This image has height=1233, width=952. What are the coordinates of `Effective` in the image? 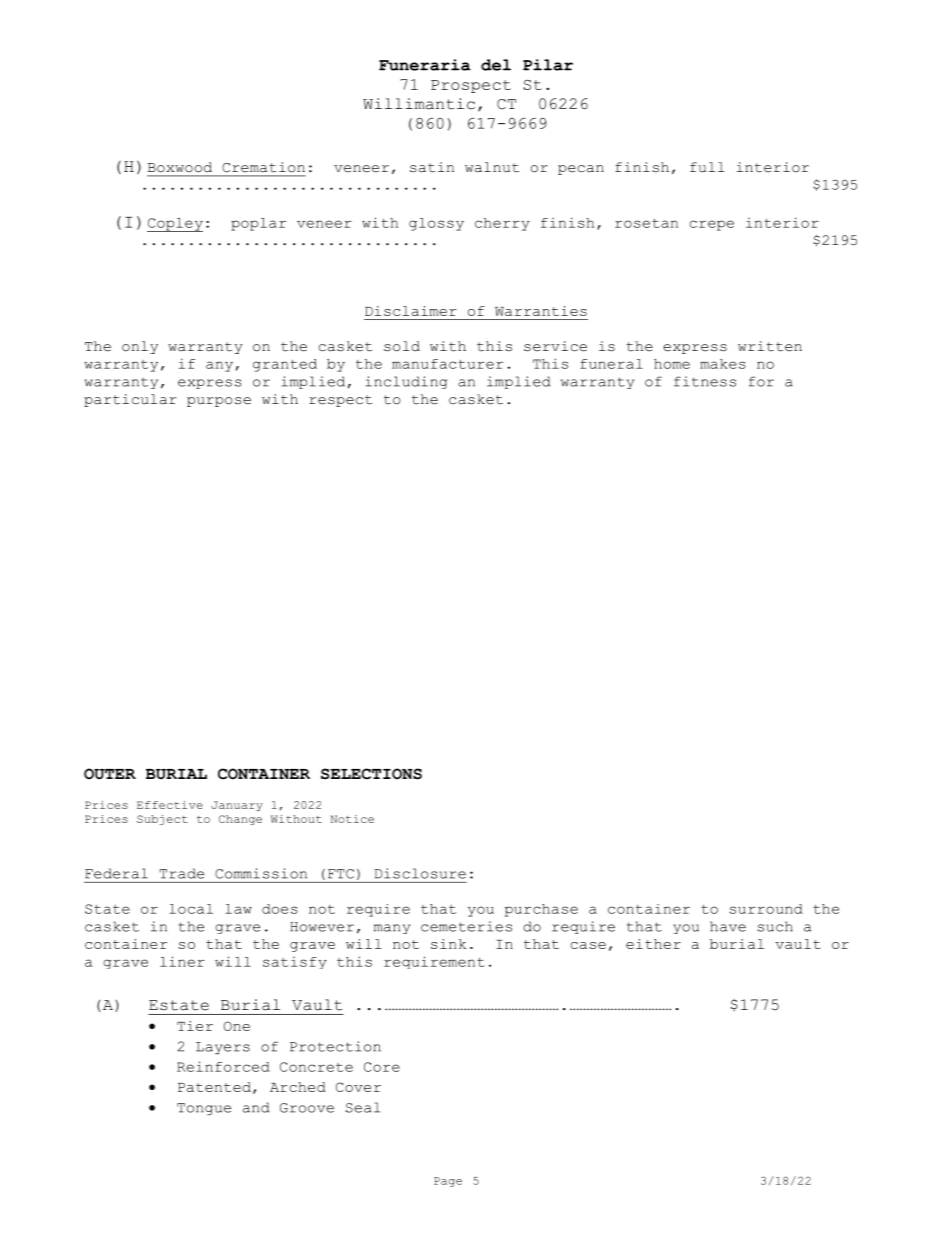 It's located at (170, 805).
